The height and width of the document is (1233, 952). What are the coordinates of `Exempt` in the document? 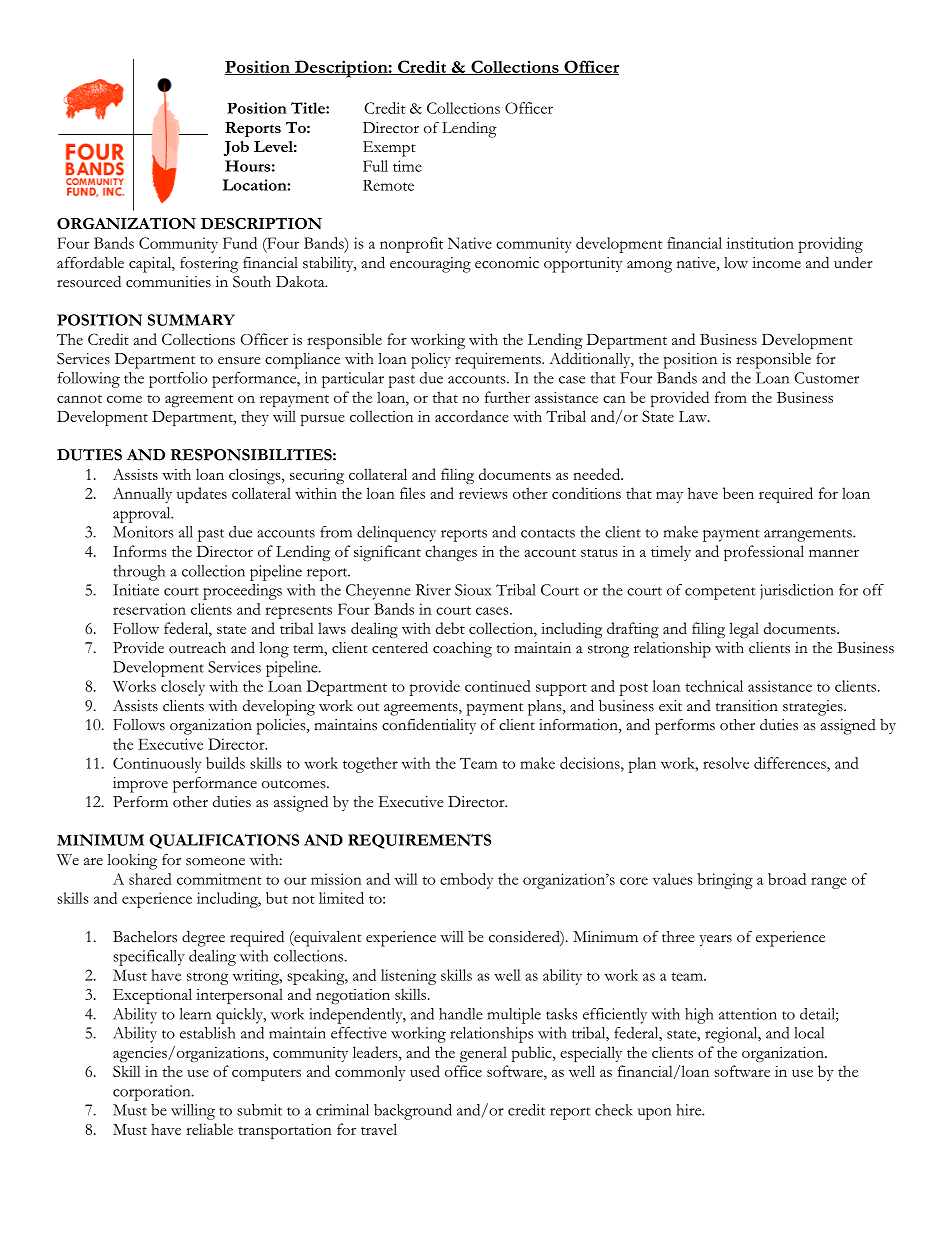 It's located at (389, 149).
